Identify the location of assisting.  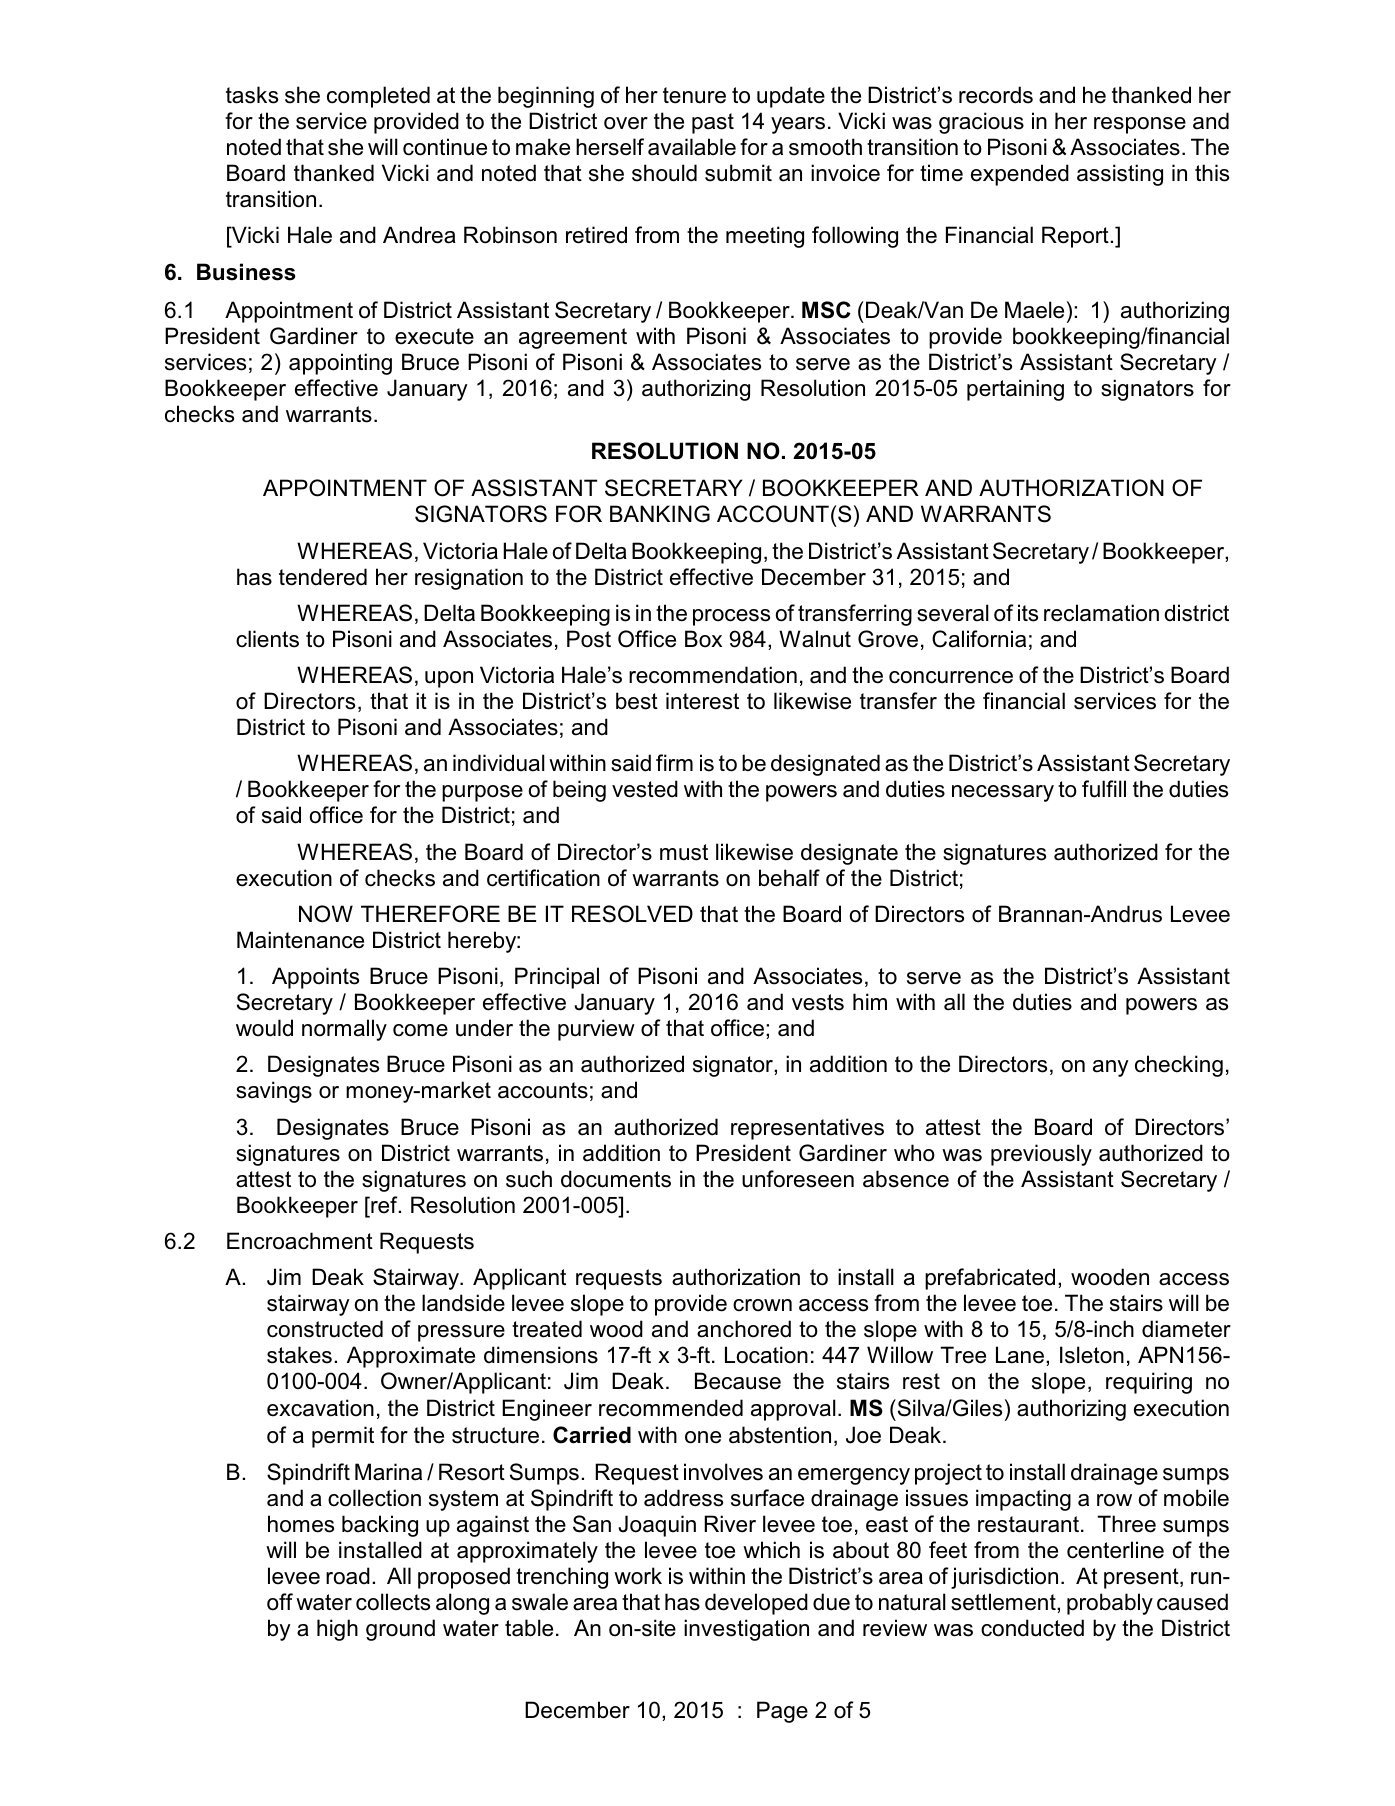
(1120, 175).
